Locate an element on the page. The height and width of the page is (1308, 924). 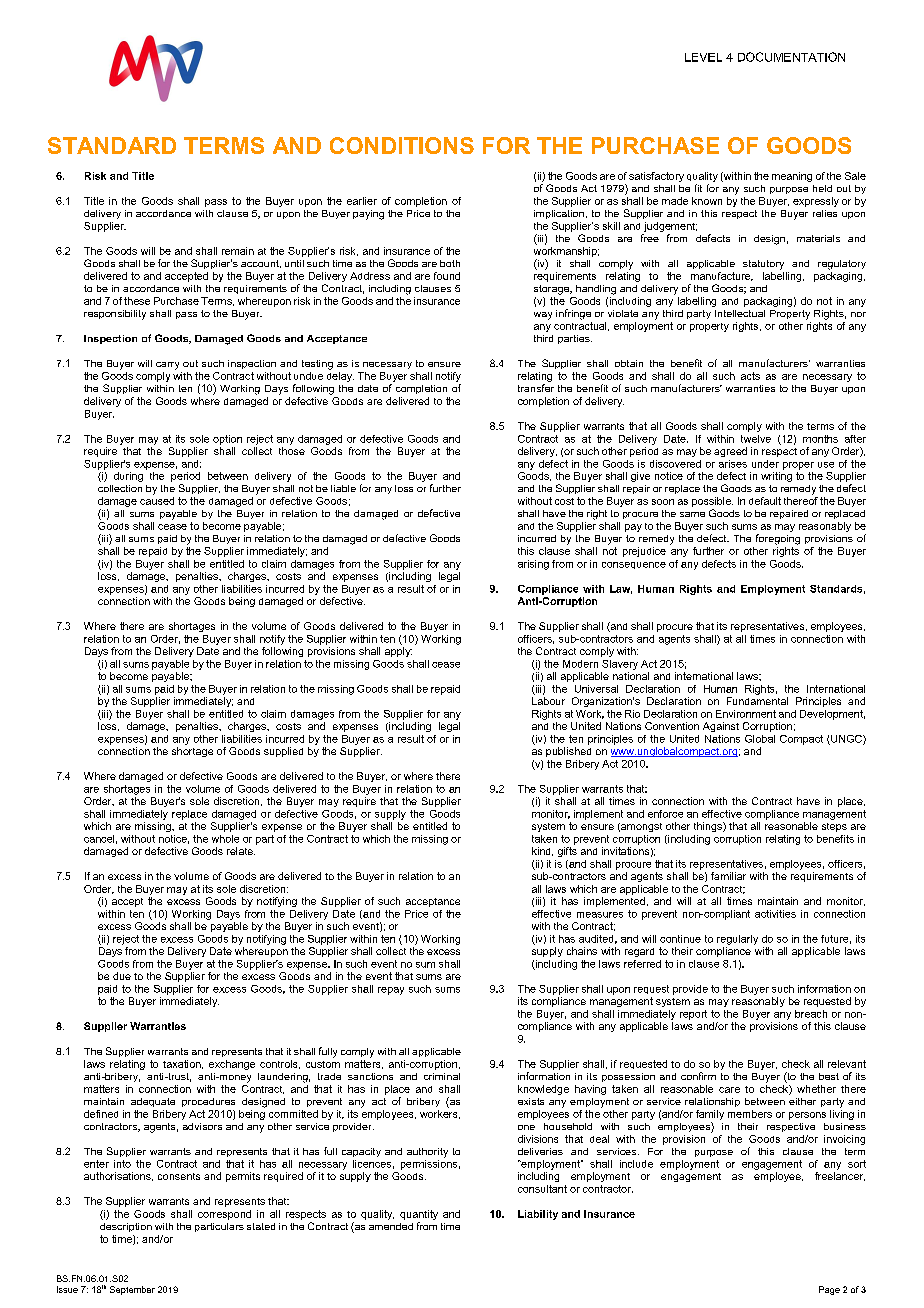
DOCUMENTATION is located at coordinates (791, 57).
